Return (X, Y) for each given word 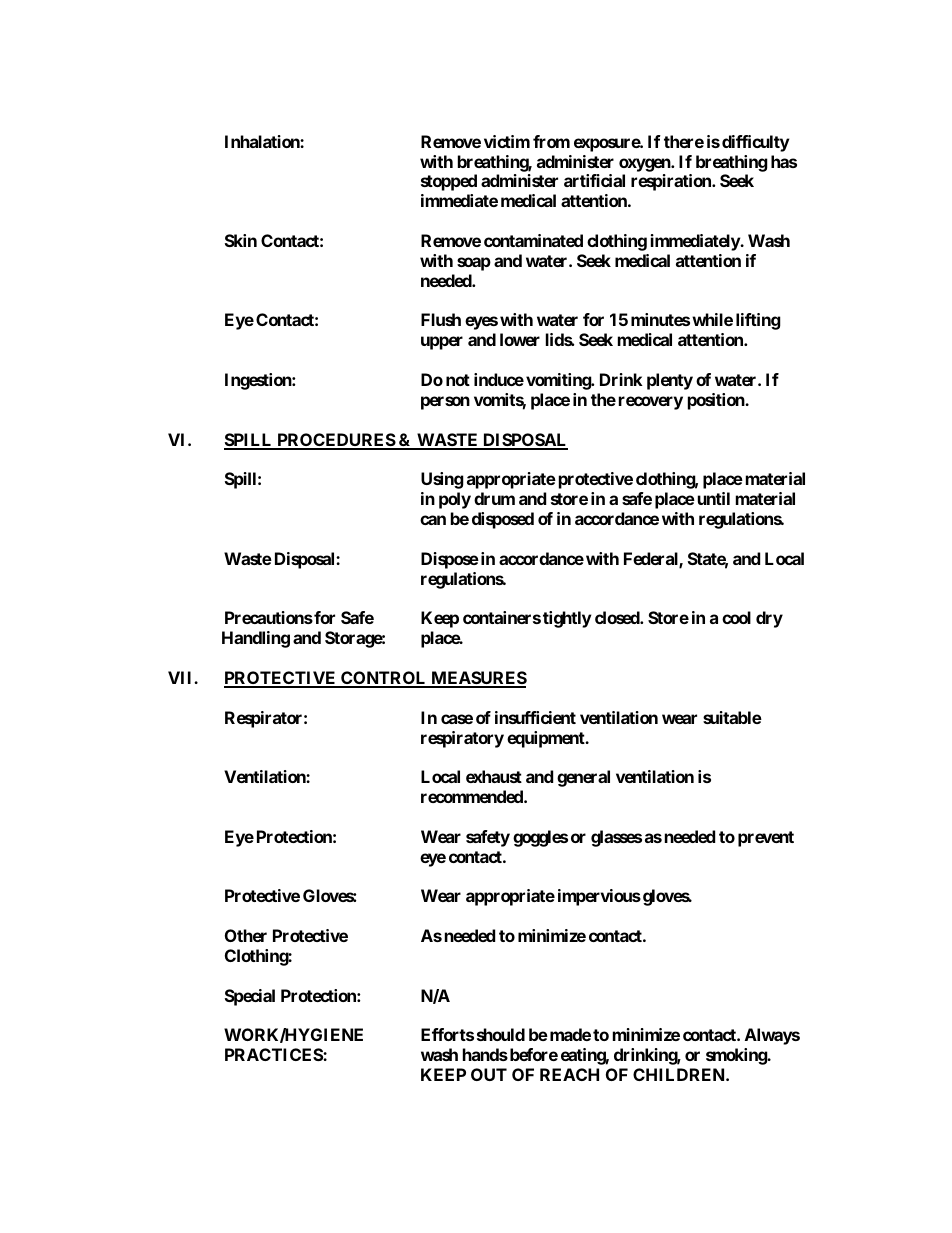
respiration (672, 182)
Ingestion (259, 381)
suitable (732, 717)
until (714, 498)
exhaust (494, 776)
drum (494, 498)
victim (507, 141)
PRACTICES (274, 1054)
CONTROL (384, 679)
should (501, 1034)
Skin (241, 240)
